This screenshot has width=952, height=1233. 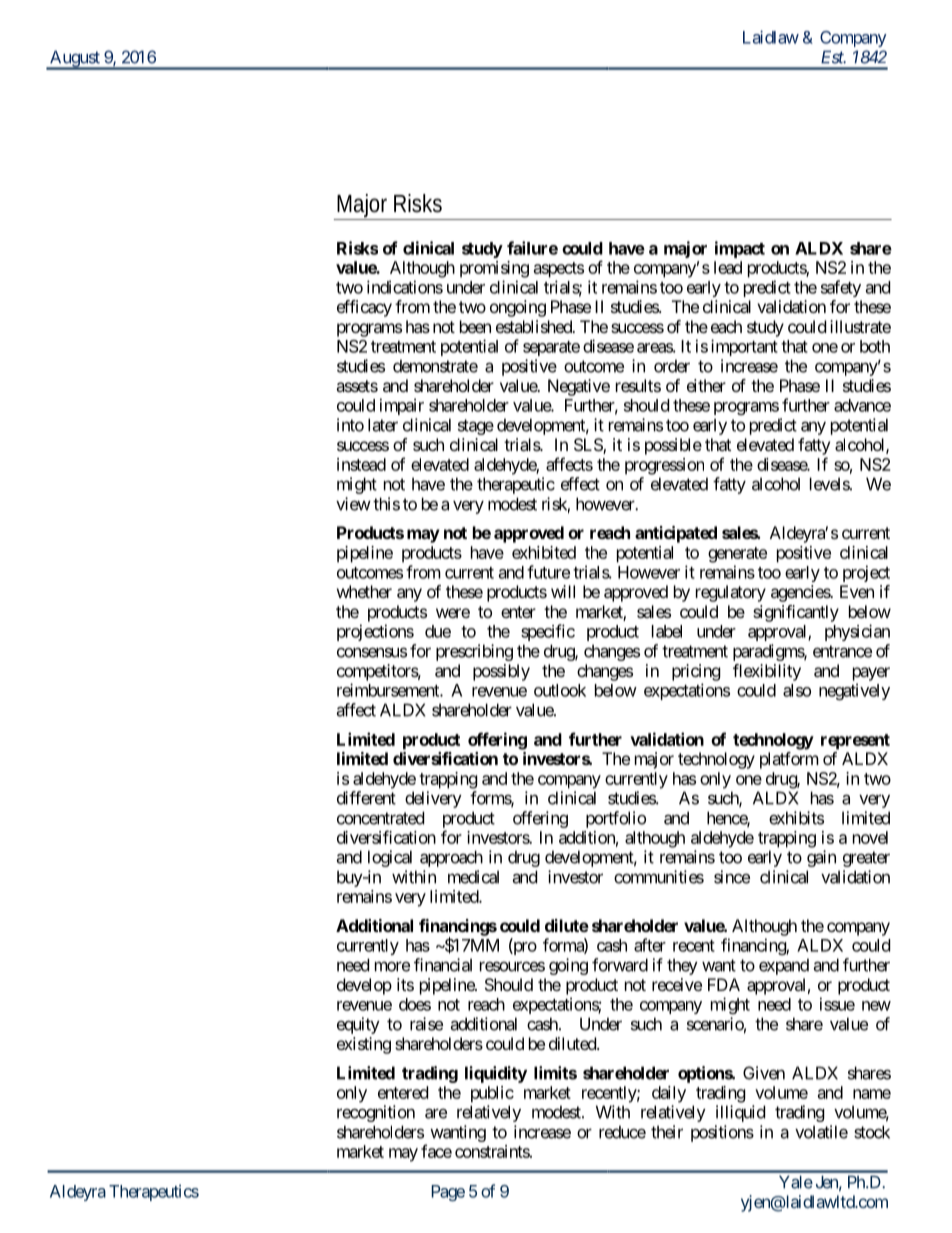 I want to click on stage, so click(x=476, y=427).
